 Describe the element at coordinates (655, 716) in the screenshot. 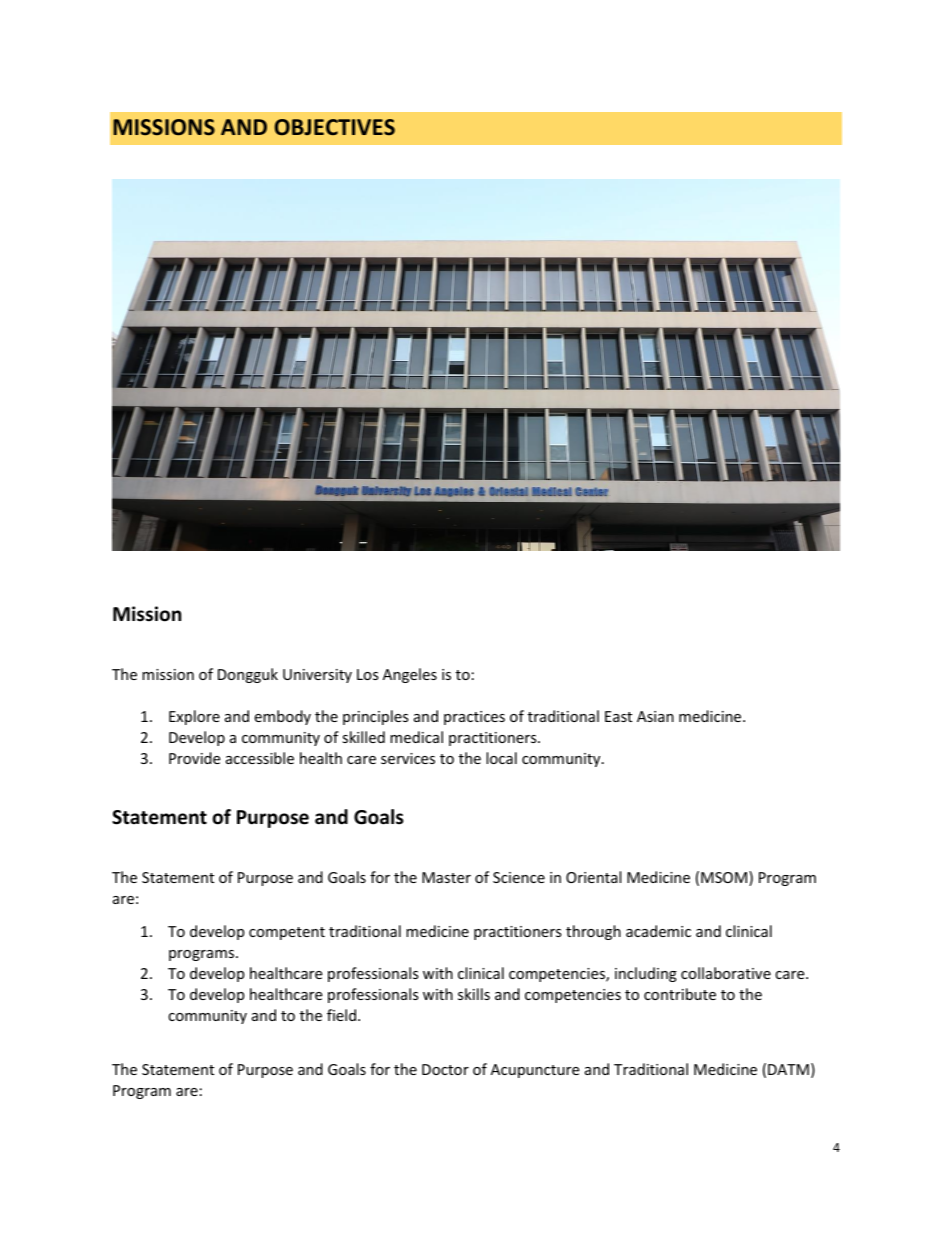

I see `Asian` at that location.
